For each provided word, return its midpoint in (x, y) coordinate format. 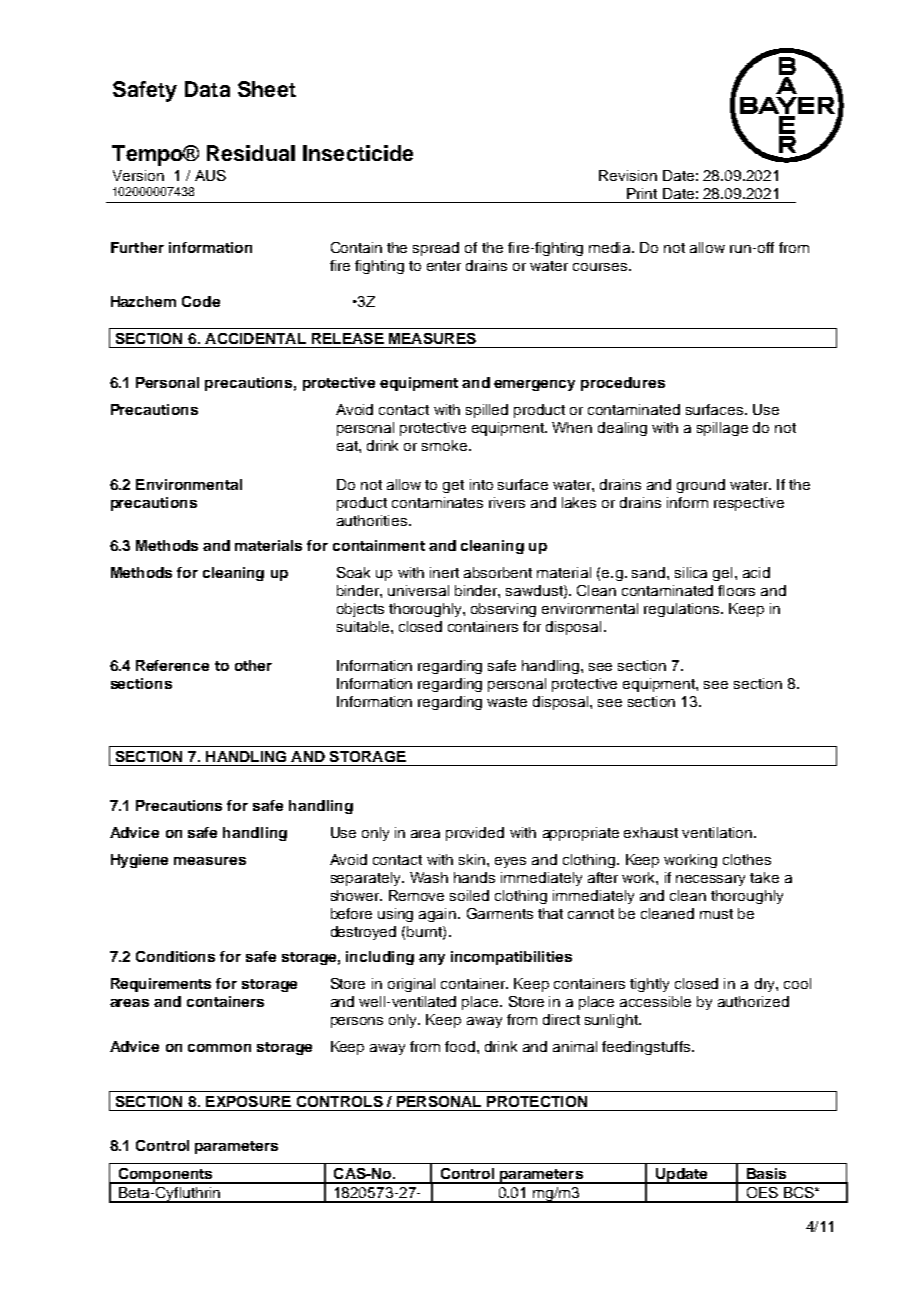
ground (701, 486)
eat (348, 446)
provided (475, 834)
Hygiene (139, 861)
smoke (446, 445)
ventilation (717, 832)
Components (166, 1176)
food (461, 1046)
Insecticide (358, 153)
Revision (628, 175)
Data (207, 89)
